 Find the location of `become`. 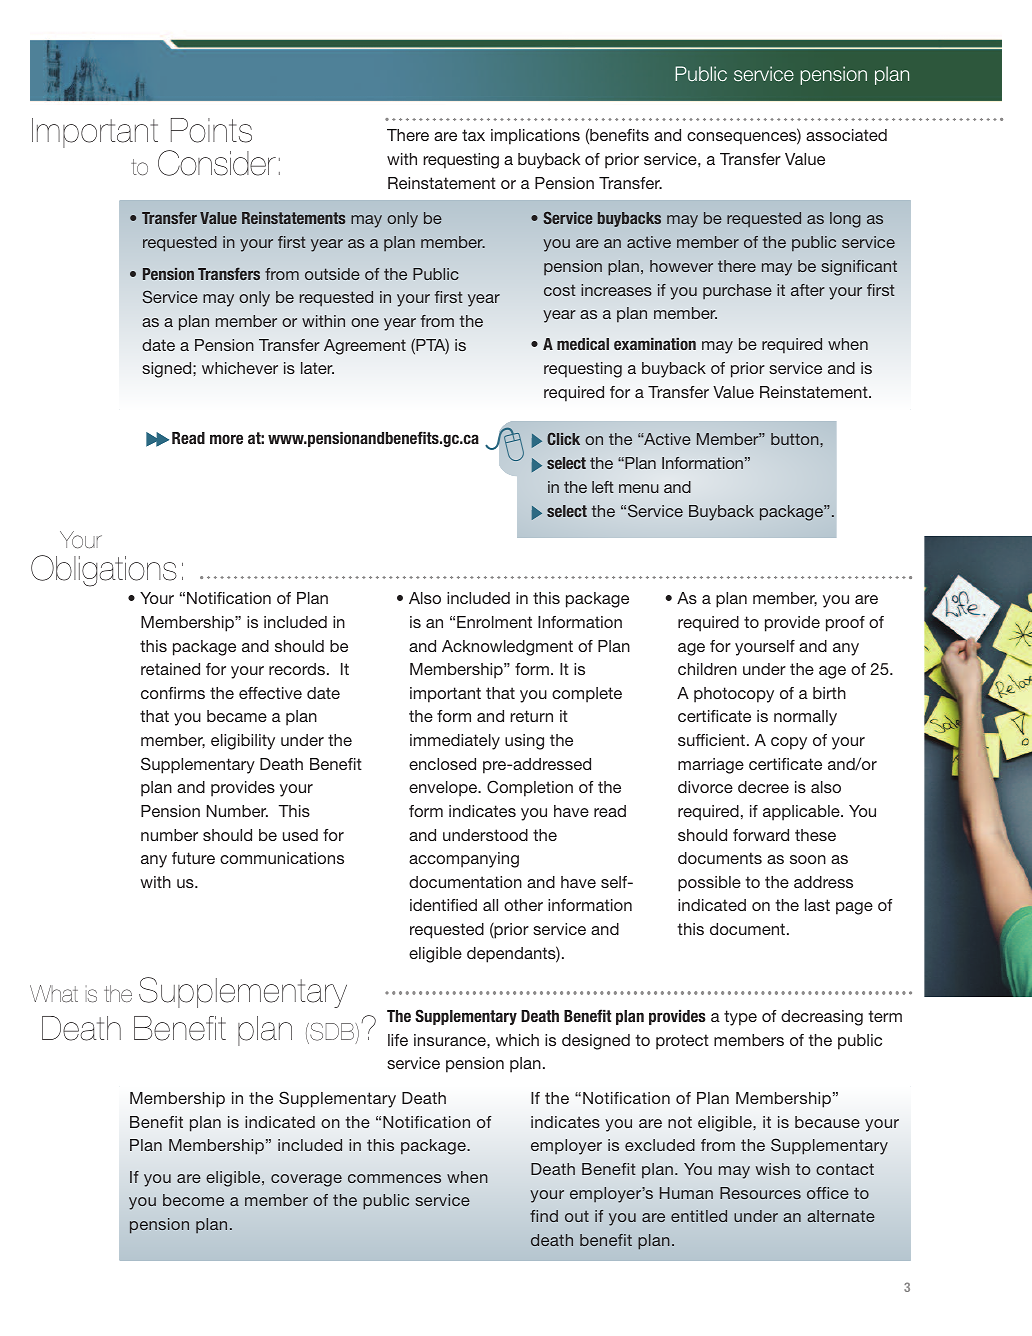

become is located at coordinates (193, 1200).
